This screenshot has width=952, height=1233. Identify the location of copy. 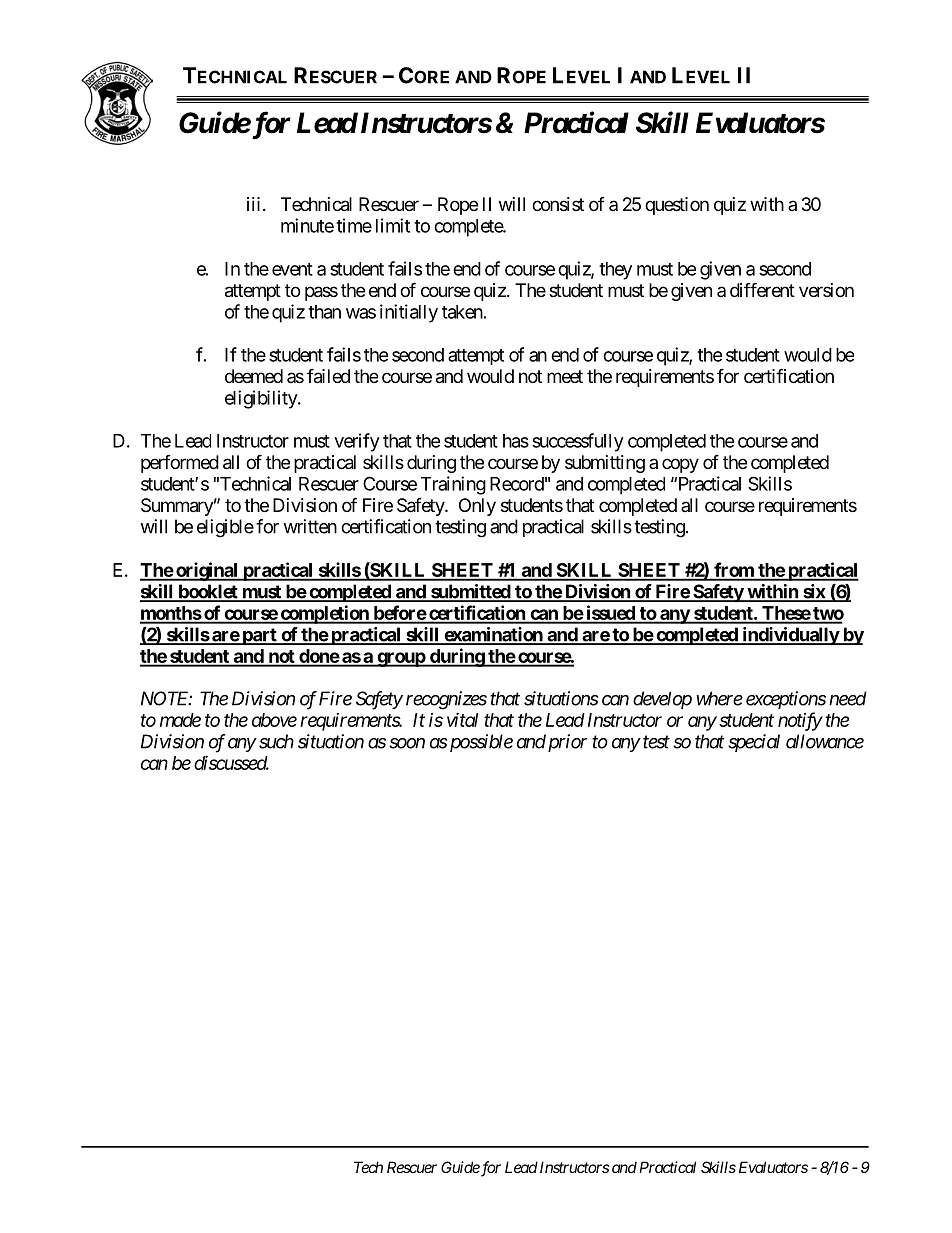
(680, 465).
